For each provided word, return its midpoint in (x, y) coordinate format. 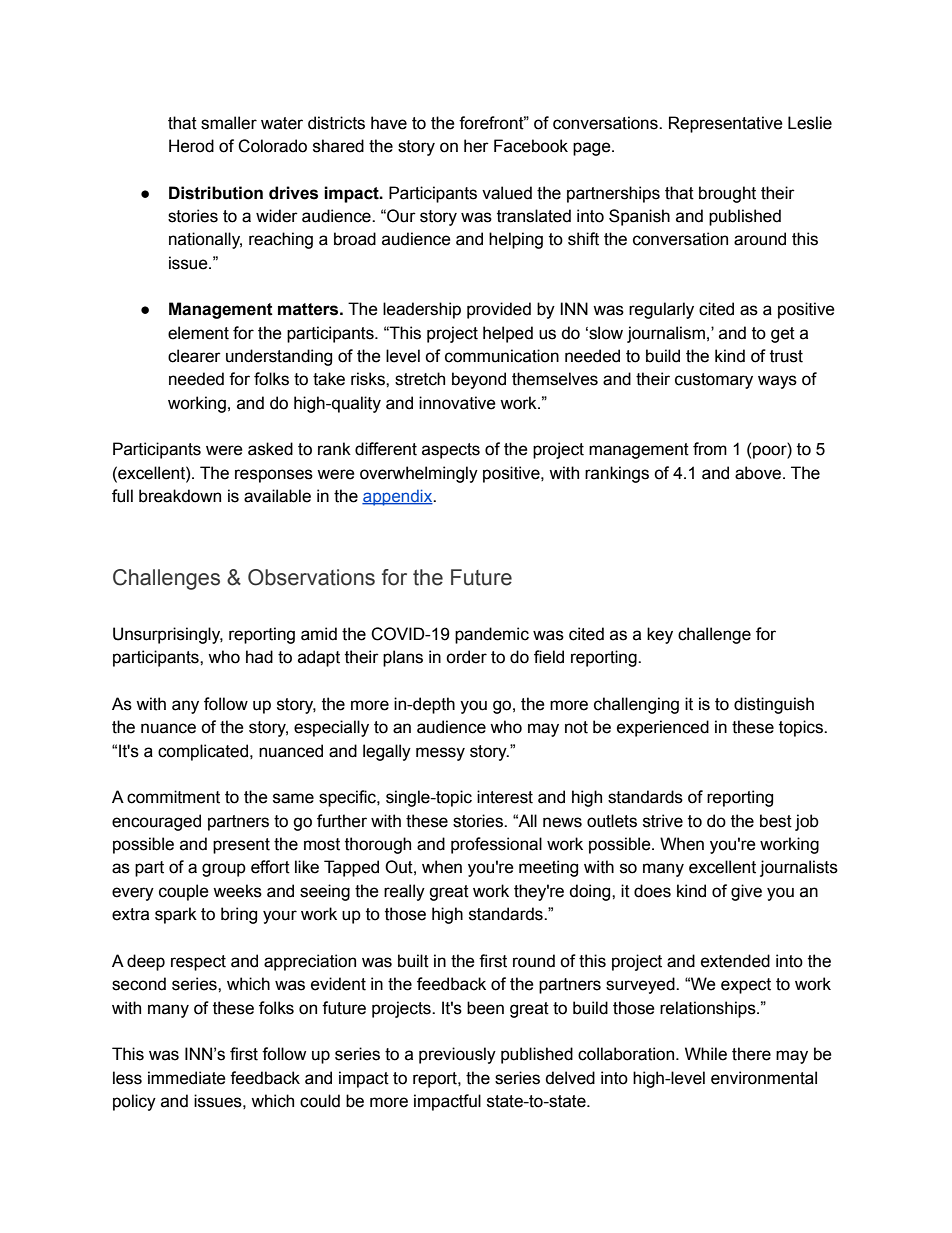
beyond (479, 380)
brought (727, 194)
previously (457, 1055)
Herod (191, 146)
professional (496, 845)
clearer (194, 356)
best (776, 821)
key (660, 635)
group (224, 870)
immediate (187, 1078)
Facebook (531, 146)
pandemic (492, 635)
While (706, 1054)
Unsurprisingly (168, 635)
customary (714, 381)
